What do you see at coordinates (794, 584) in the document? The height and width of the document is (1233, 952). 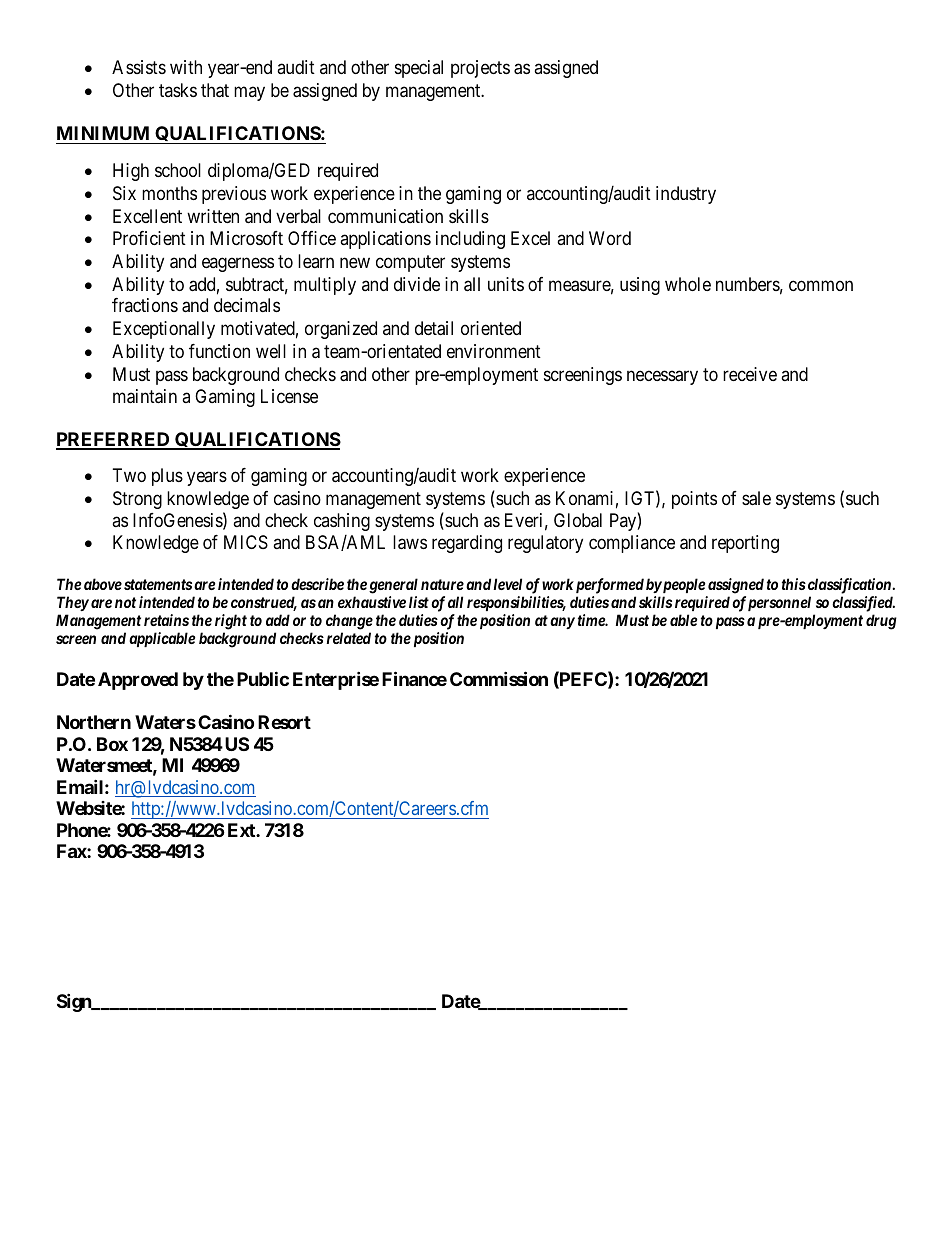 I see `this` at bounding box center [794, 584].
